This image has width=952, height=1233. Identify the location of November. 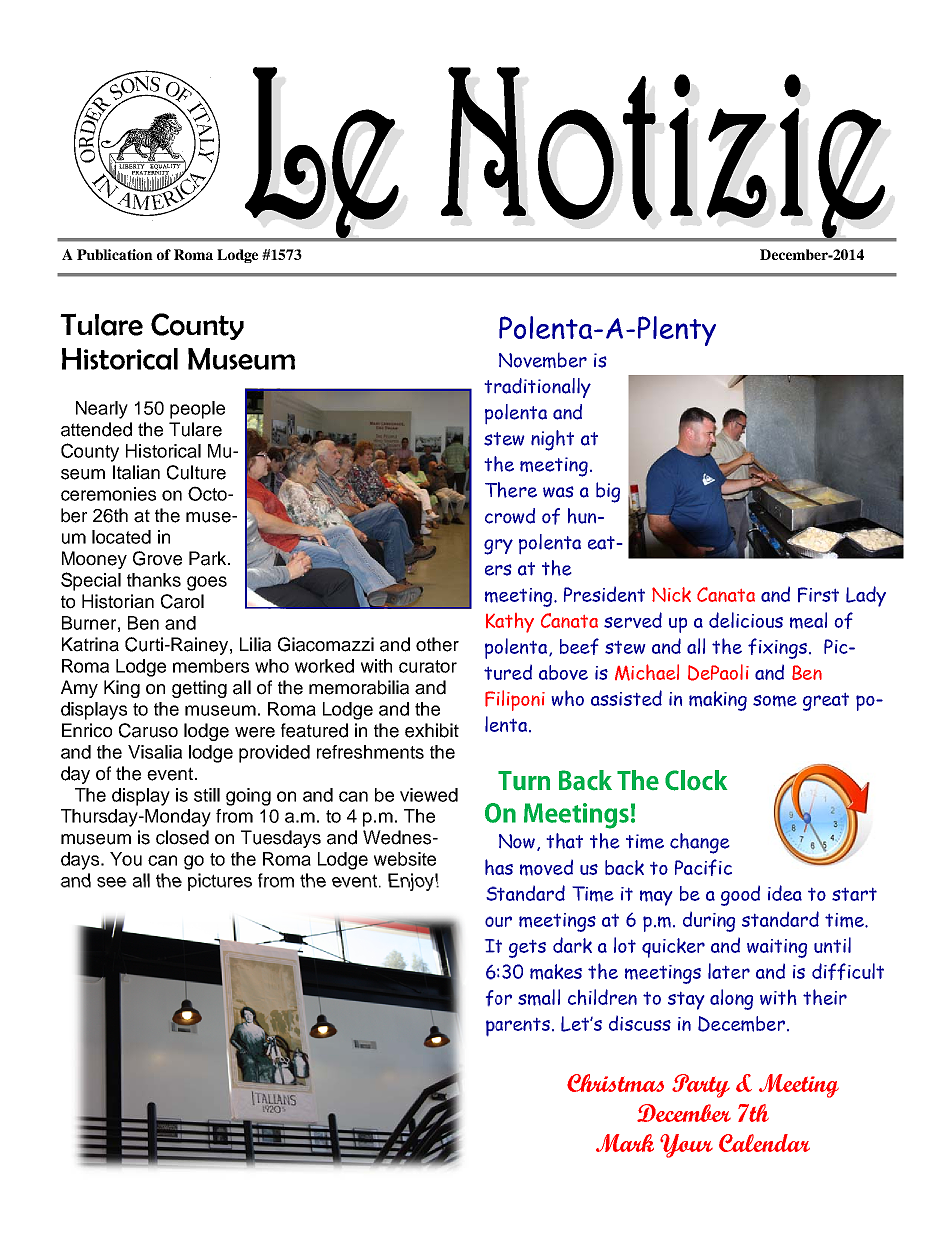
(543, 360).
